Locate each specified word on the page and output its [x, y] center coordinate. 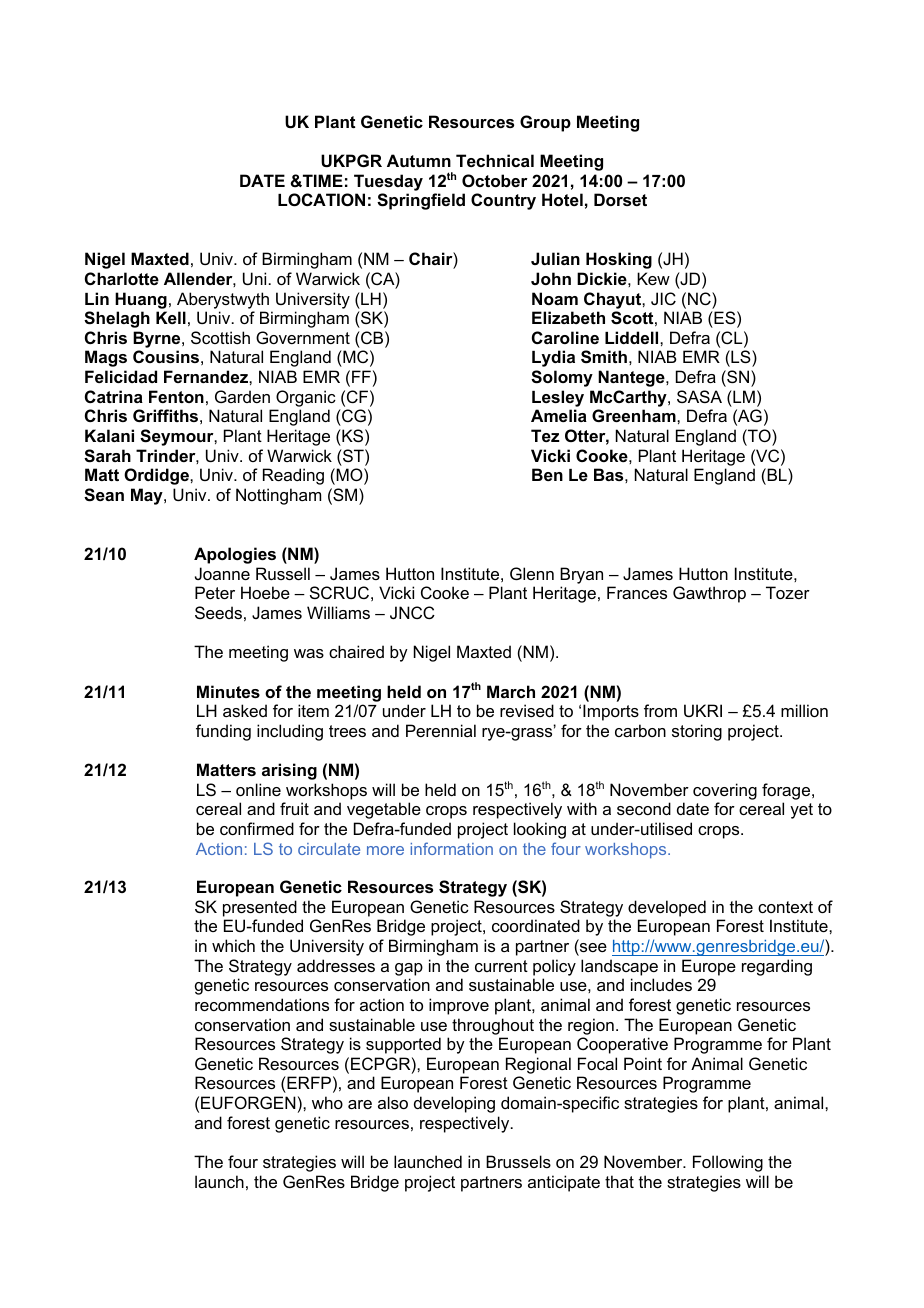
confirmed [257, 828]
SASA [699, 396]
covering [725, 793]
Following [728, 1163]
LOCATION [321, 199]
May [148, 496]
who [327, 1102]
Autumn [419, 160]
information [452, 848]
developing [454, 1104]
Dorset [620, 199]
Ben [547, 474]
